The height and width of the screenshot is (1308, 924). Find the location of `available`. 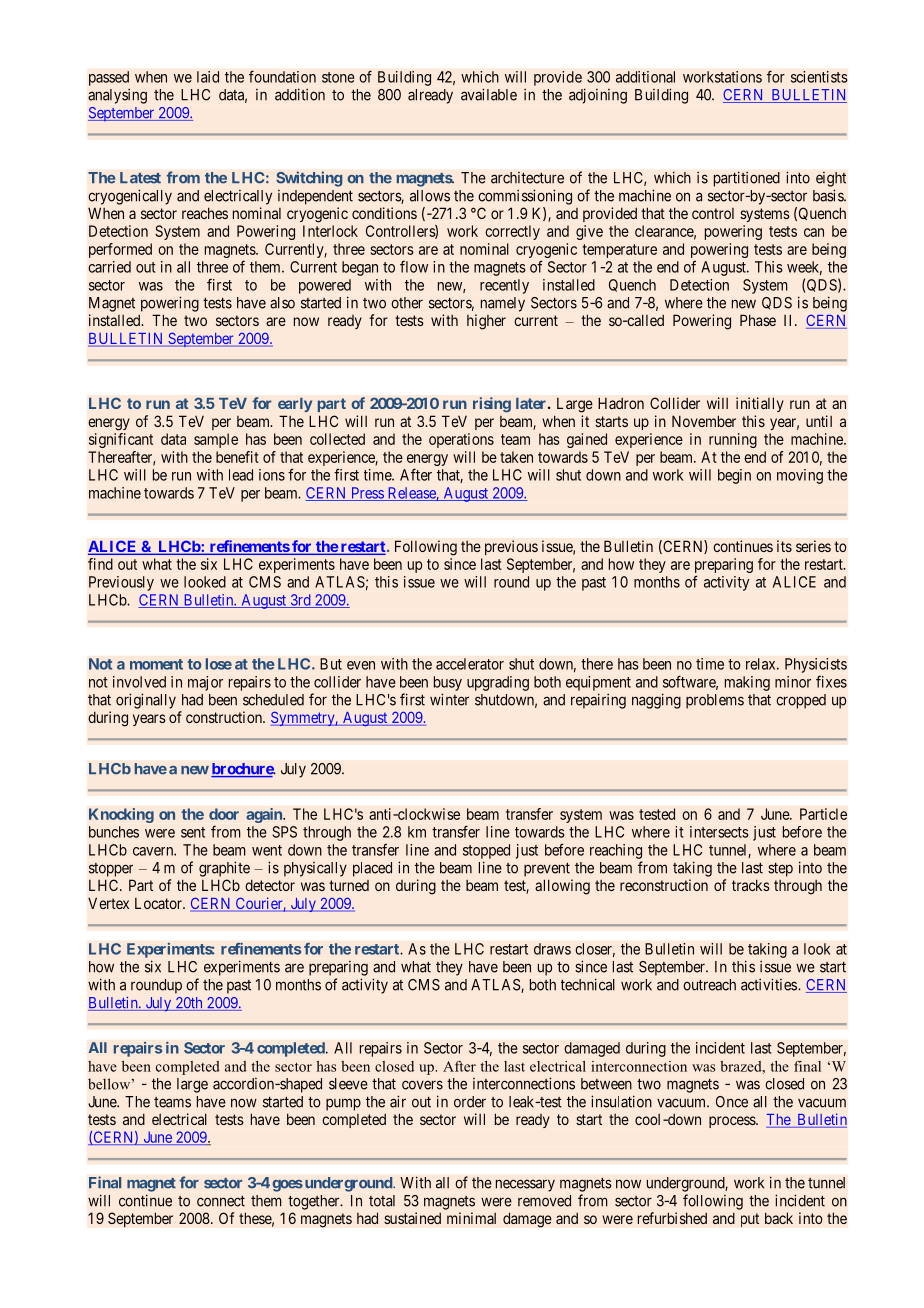

available is located at coordinates (489, 94).
